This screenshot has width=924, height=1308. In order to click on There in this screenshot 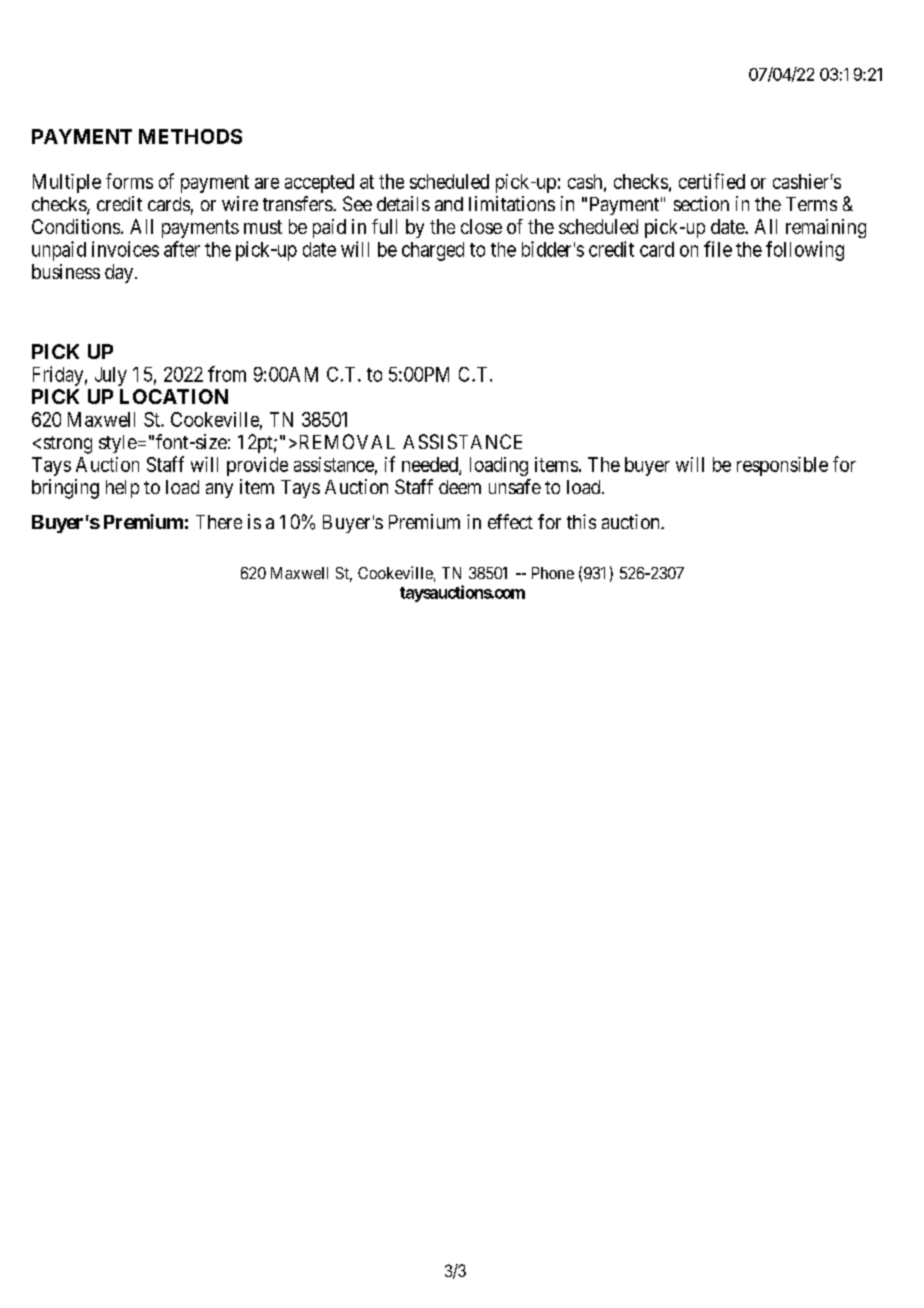, I will do `click(219, 522)`.
